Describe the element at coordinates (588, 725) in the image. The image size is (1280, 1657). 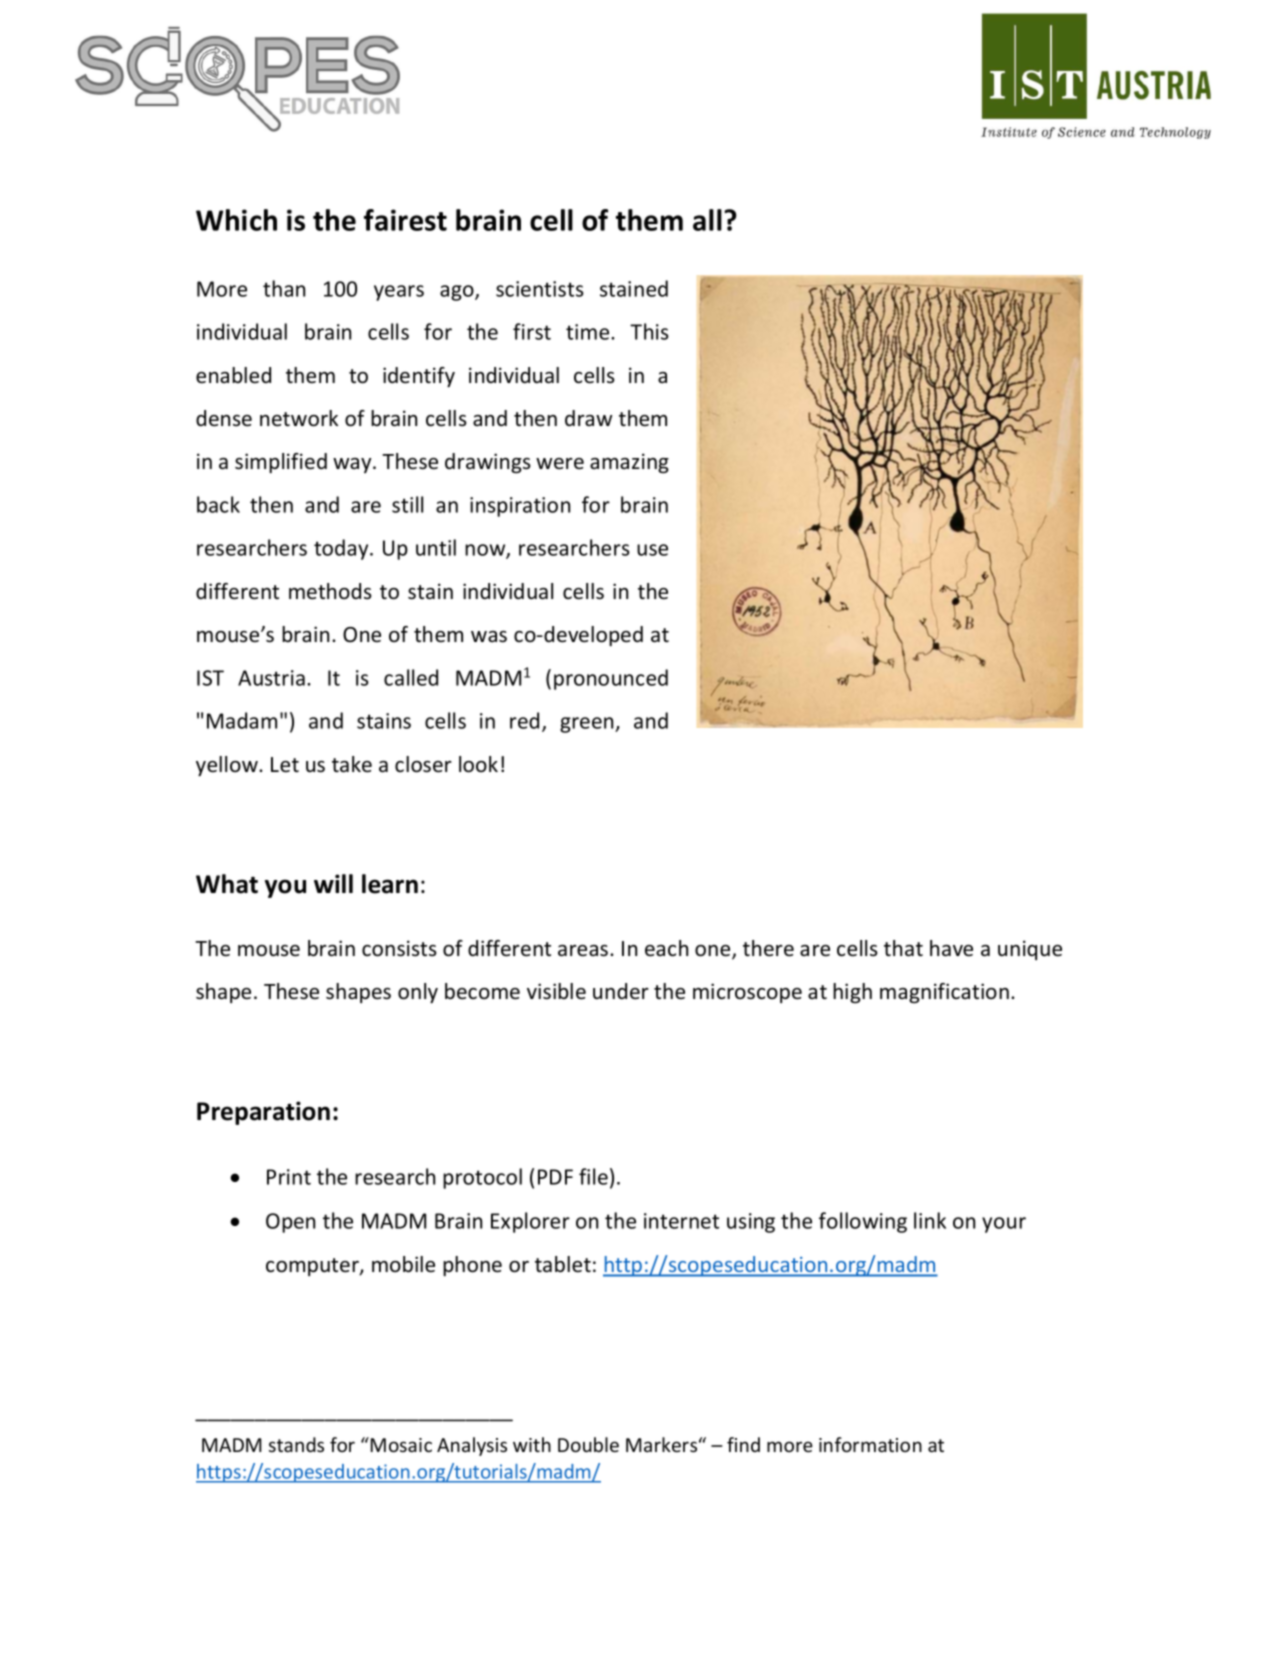
I see `green` at that location.
